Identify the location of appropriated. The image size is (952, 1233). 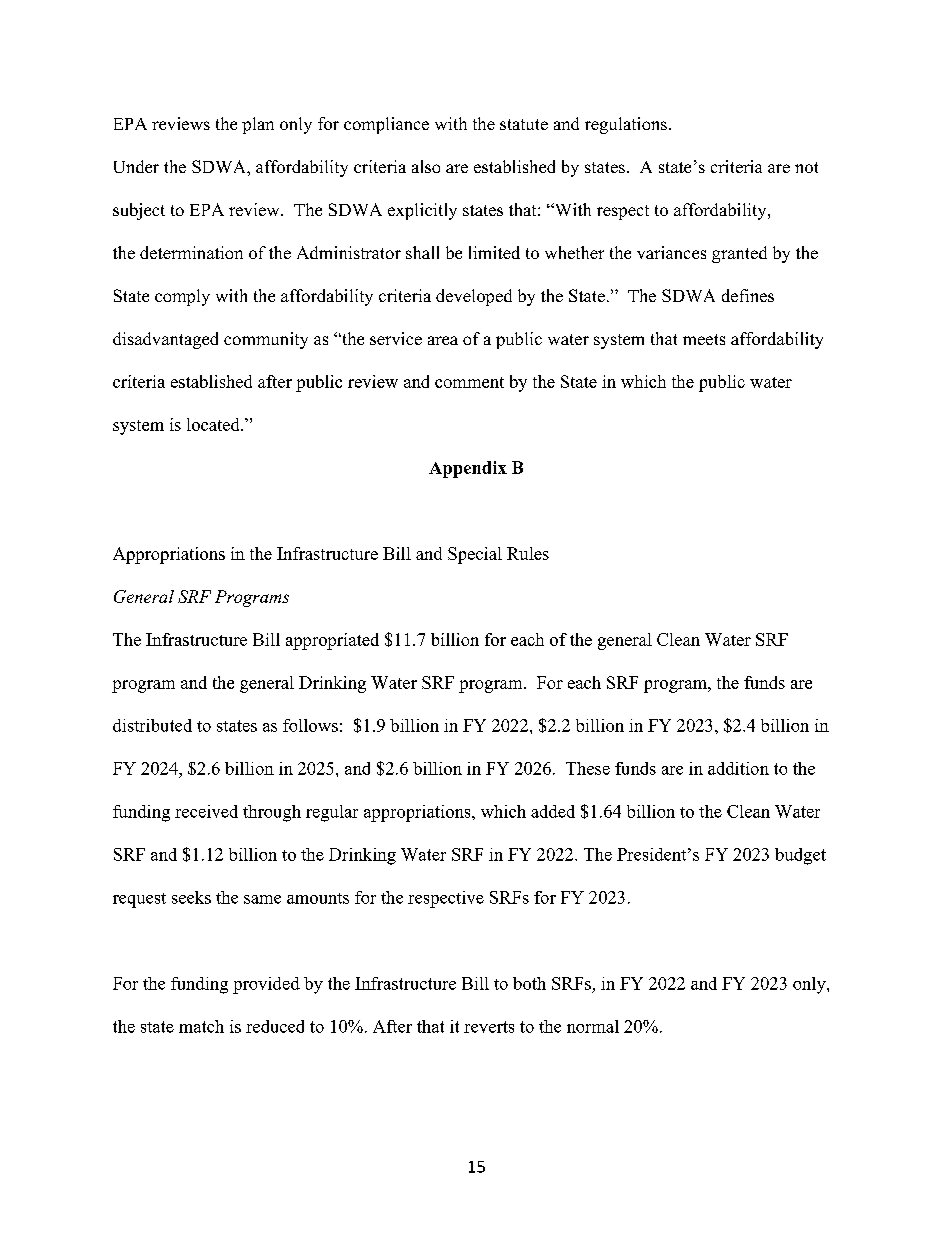
(332, 641).
